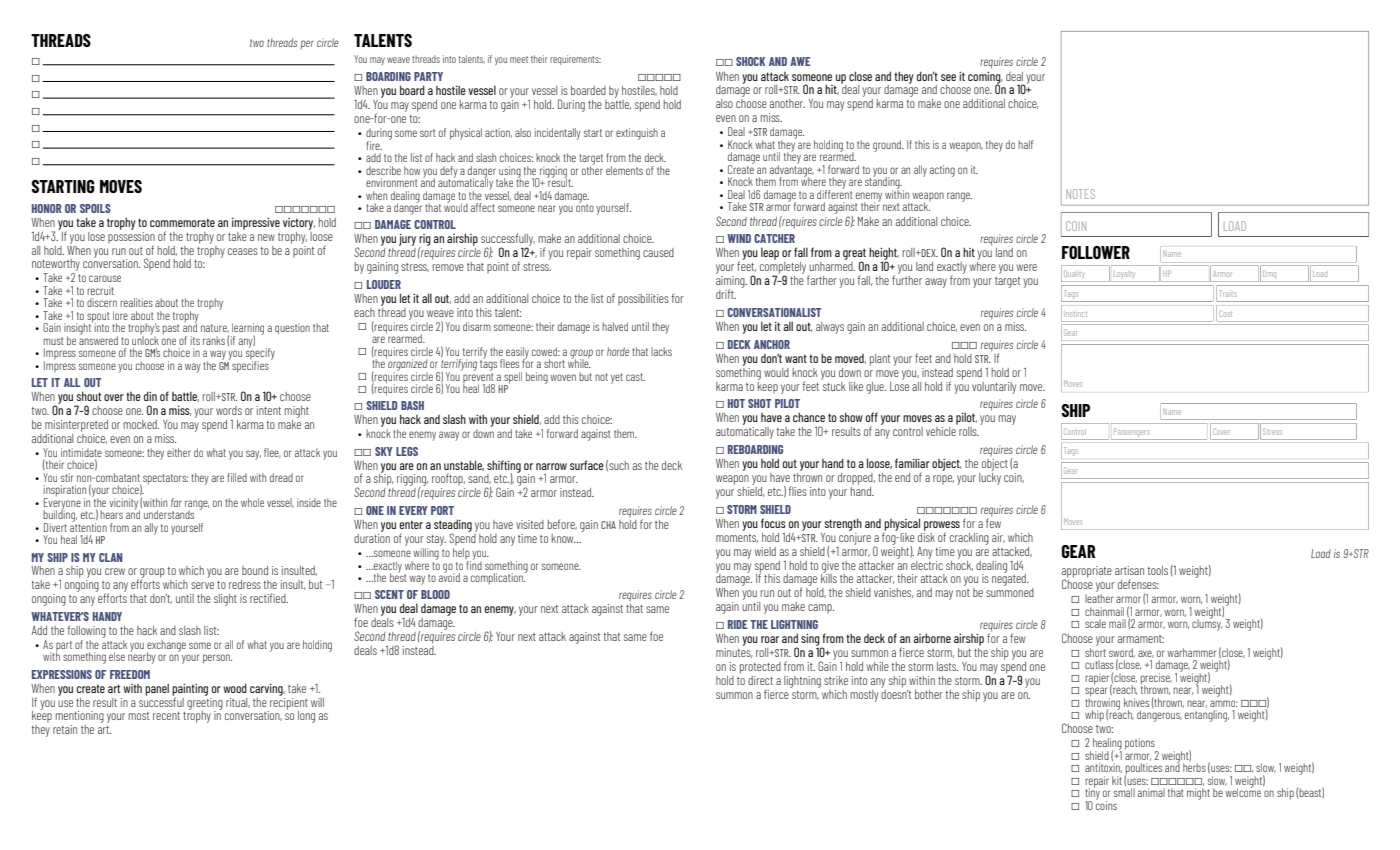  Describe the element at coordinates (948, 77) in the screenshot. I see `see` at that location.
